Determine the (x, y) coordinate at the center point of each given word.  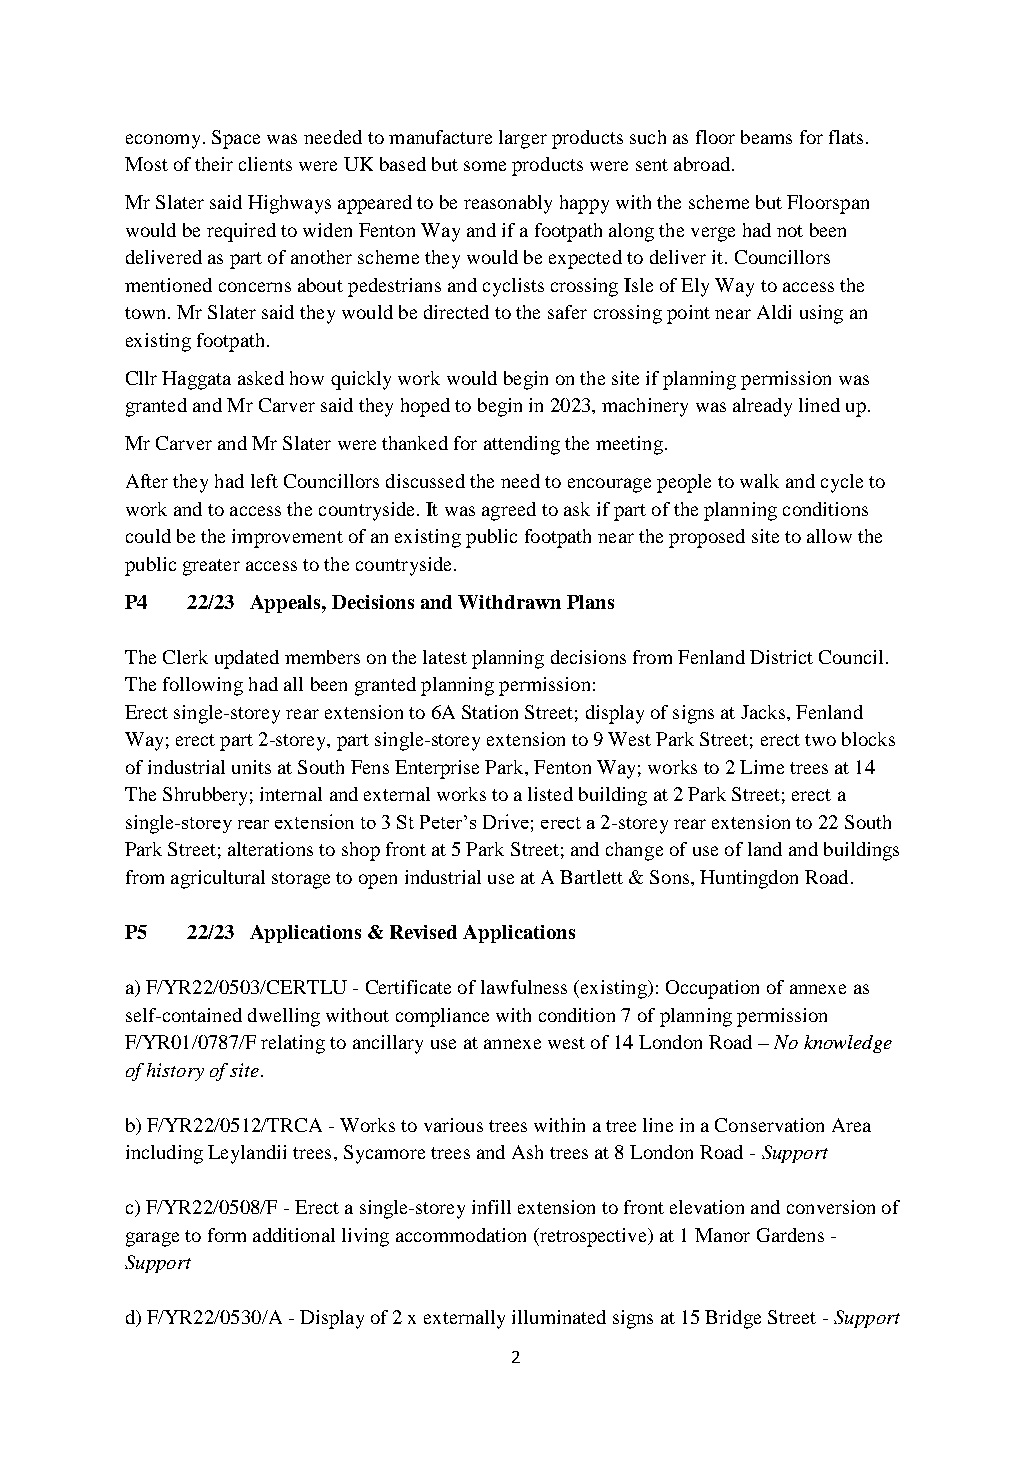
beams (766, 137)
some (485, 166)
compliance (442, 1017)
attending (522, 445)
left (264, 481)
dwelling (284, 1017)
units (251, 767)
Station (490, 712)
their (214, 164)
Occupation (712, 989)
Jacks (763, 712)
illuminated (559, 1317)
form (227, 1235)
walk (759, 481)
